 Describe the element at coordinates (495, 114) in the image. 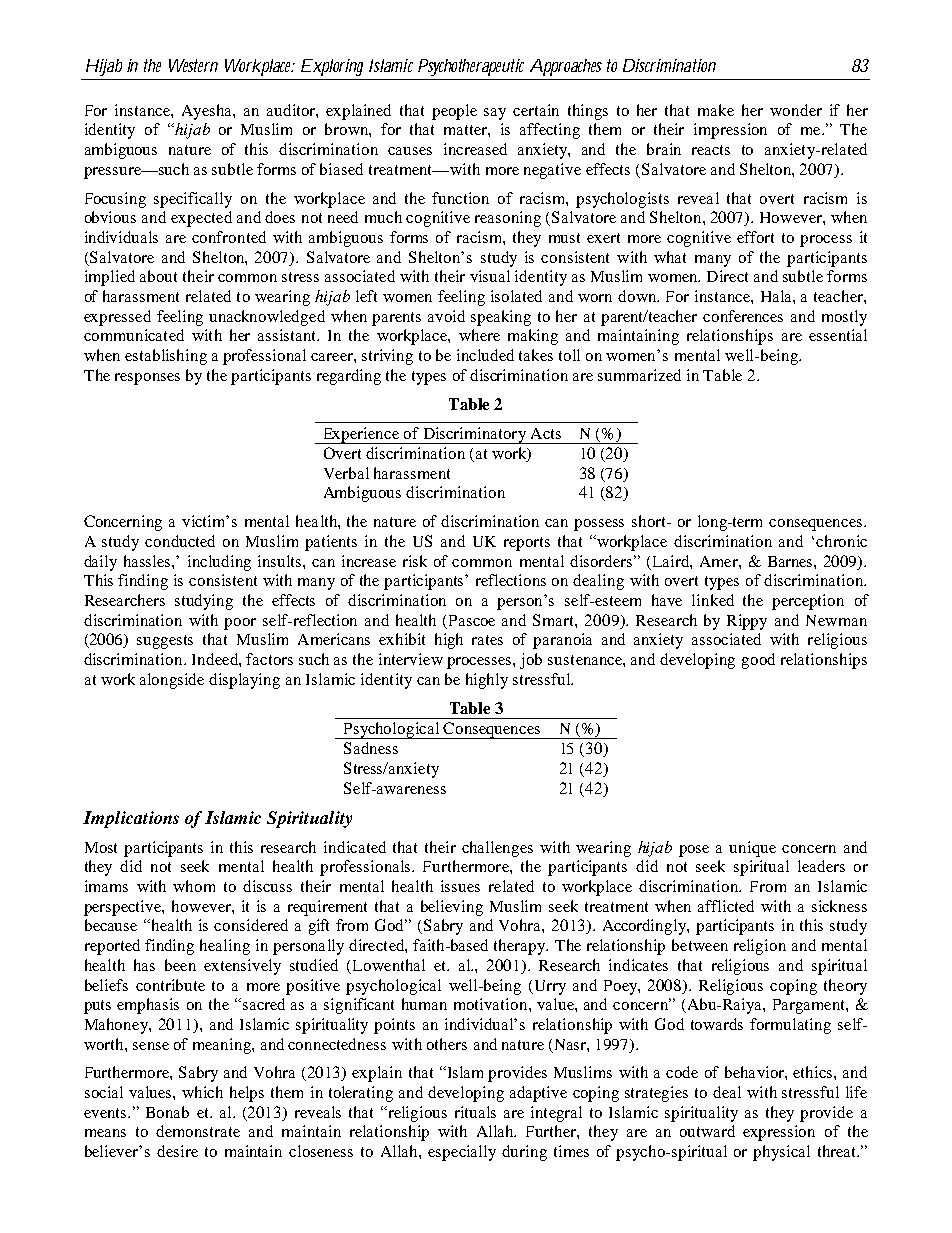

I see `say` at that location.
